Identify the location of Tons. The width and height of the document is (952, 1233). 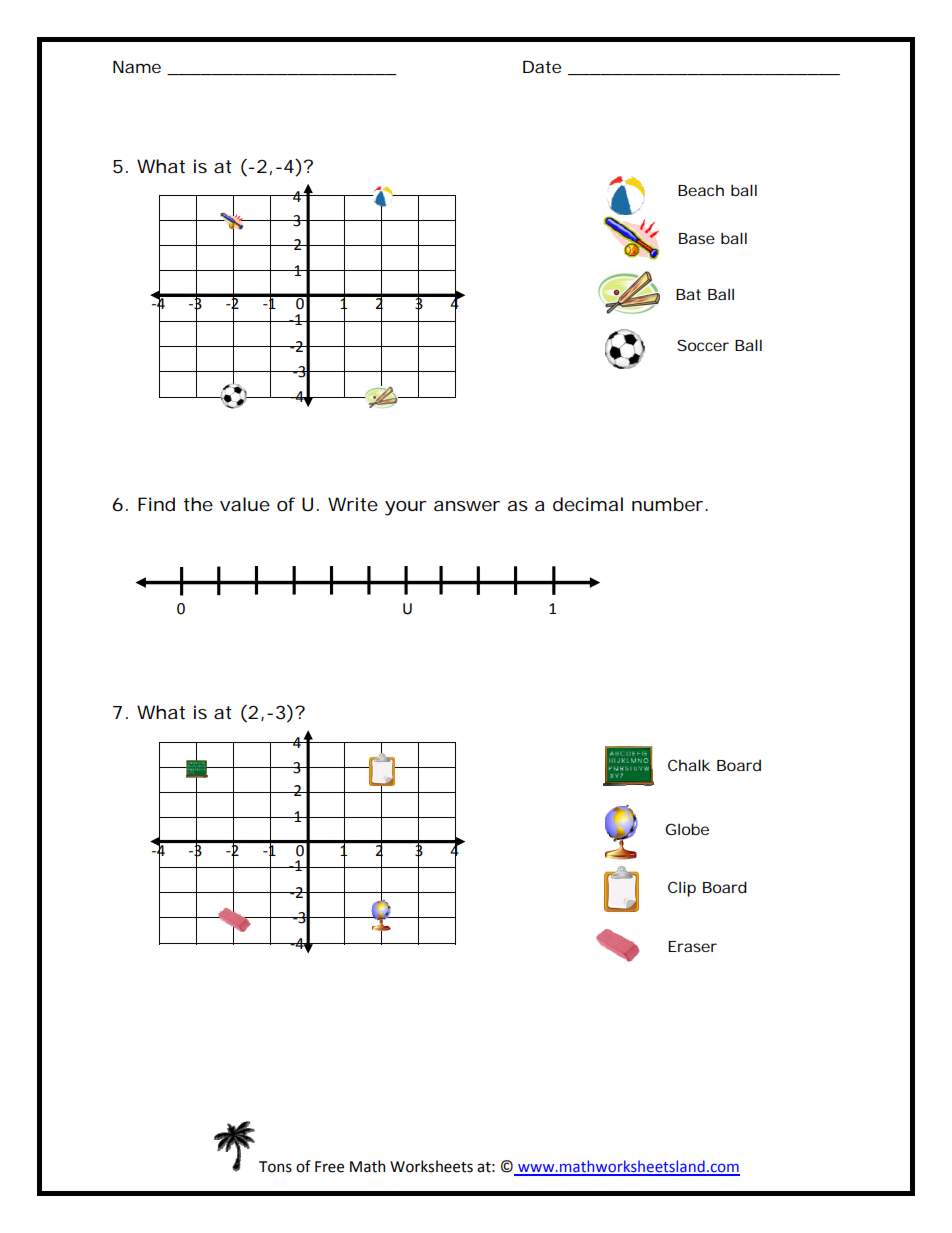
(275, 1167).
